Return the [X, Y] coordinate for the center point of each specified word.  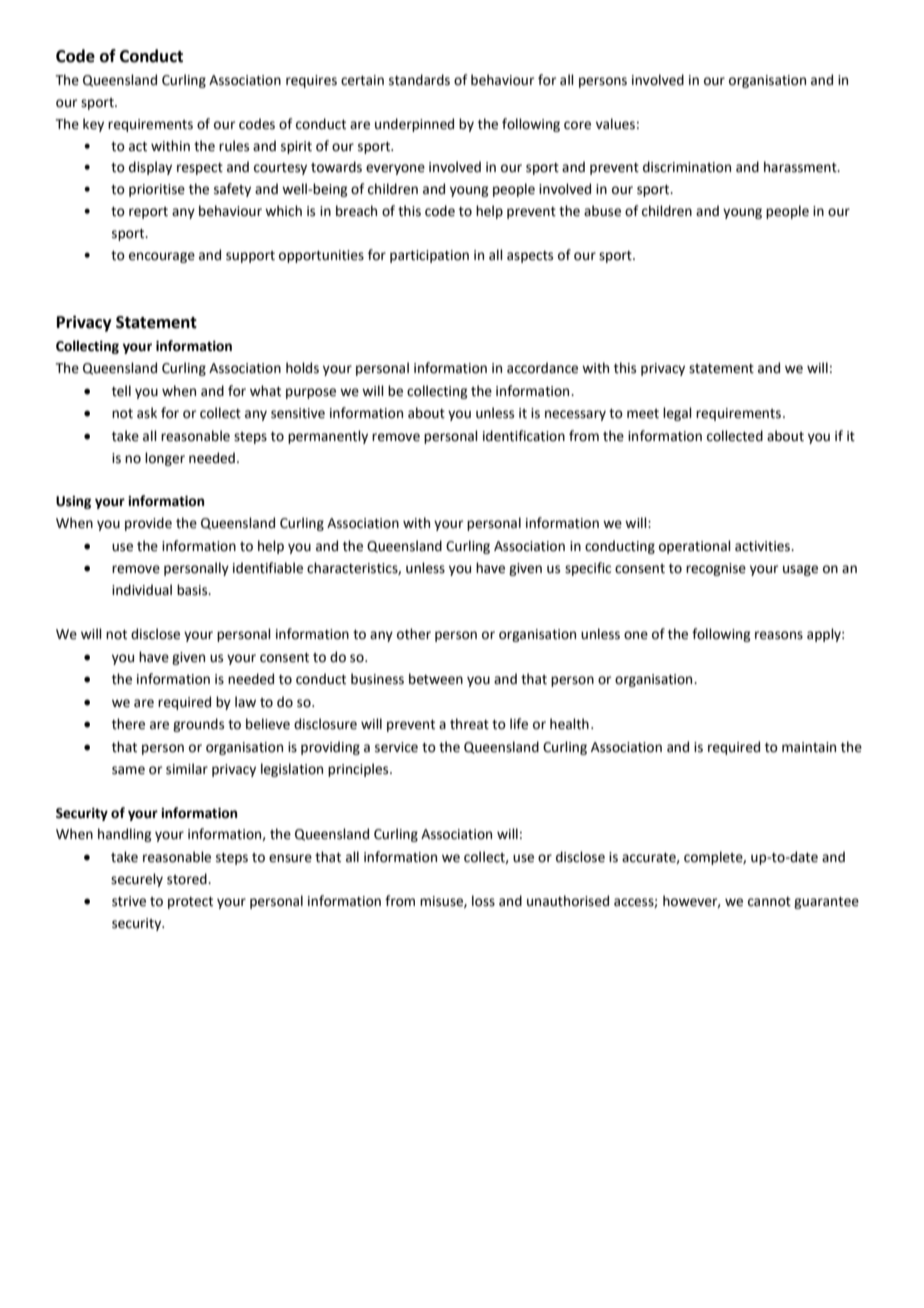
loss [483, 901]
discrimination [687, 167]
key [93, 125]
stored [188, 879]
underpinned [414, 125]
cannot [769, 902]
